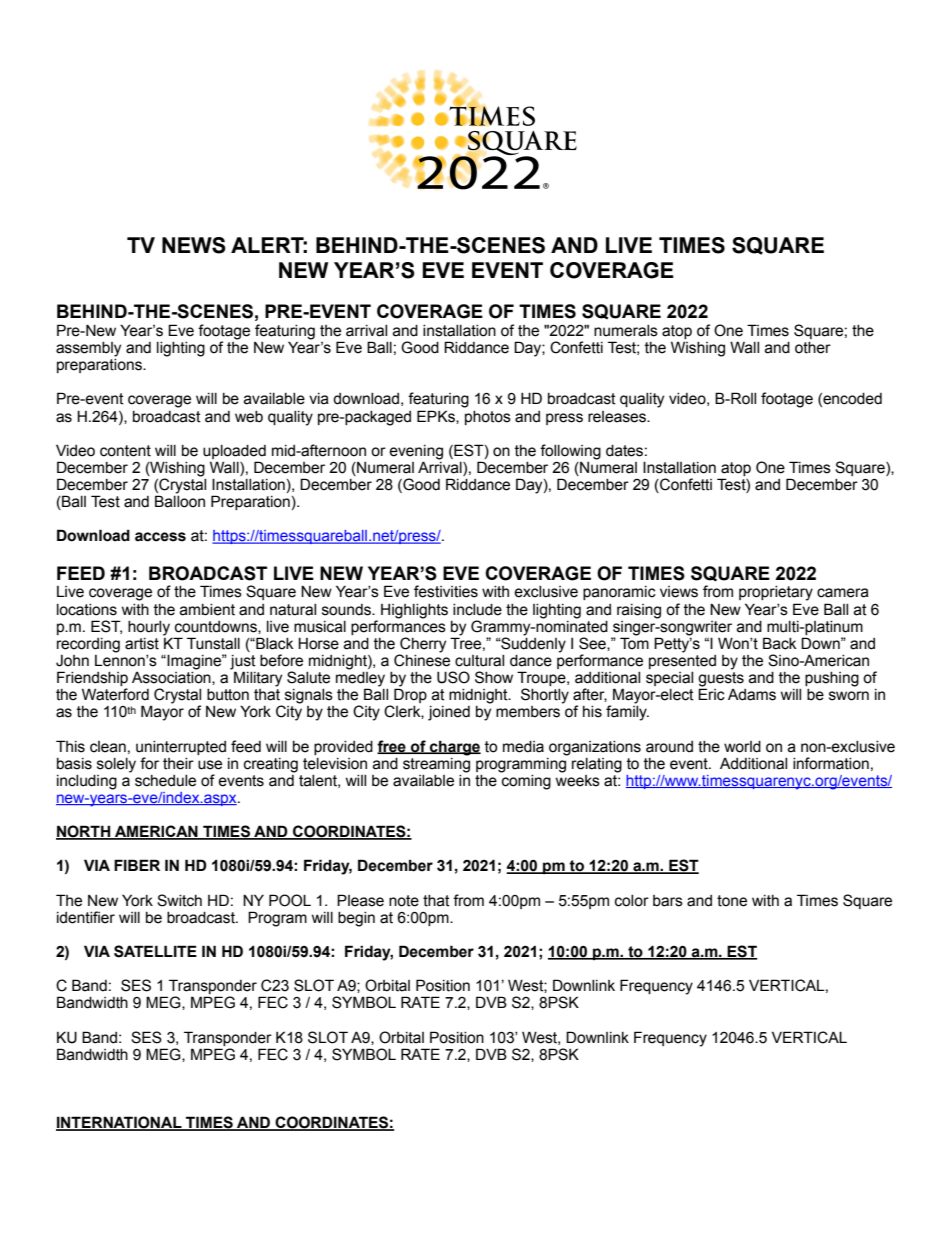 The image size is (952, 1233). What do you see at coordinates (488, 418) in the document?
I see `photos` at bounding box center [488, 418].
